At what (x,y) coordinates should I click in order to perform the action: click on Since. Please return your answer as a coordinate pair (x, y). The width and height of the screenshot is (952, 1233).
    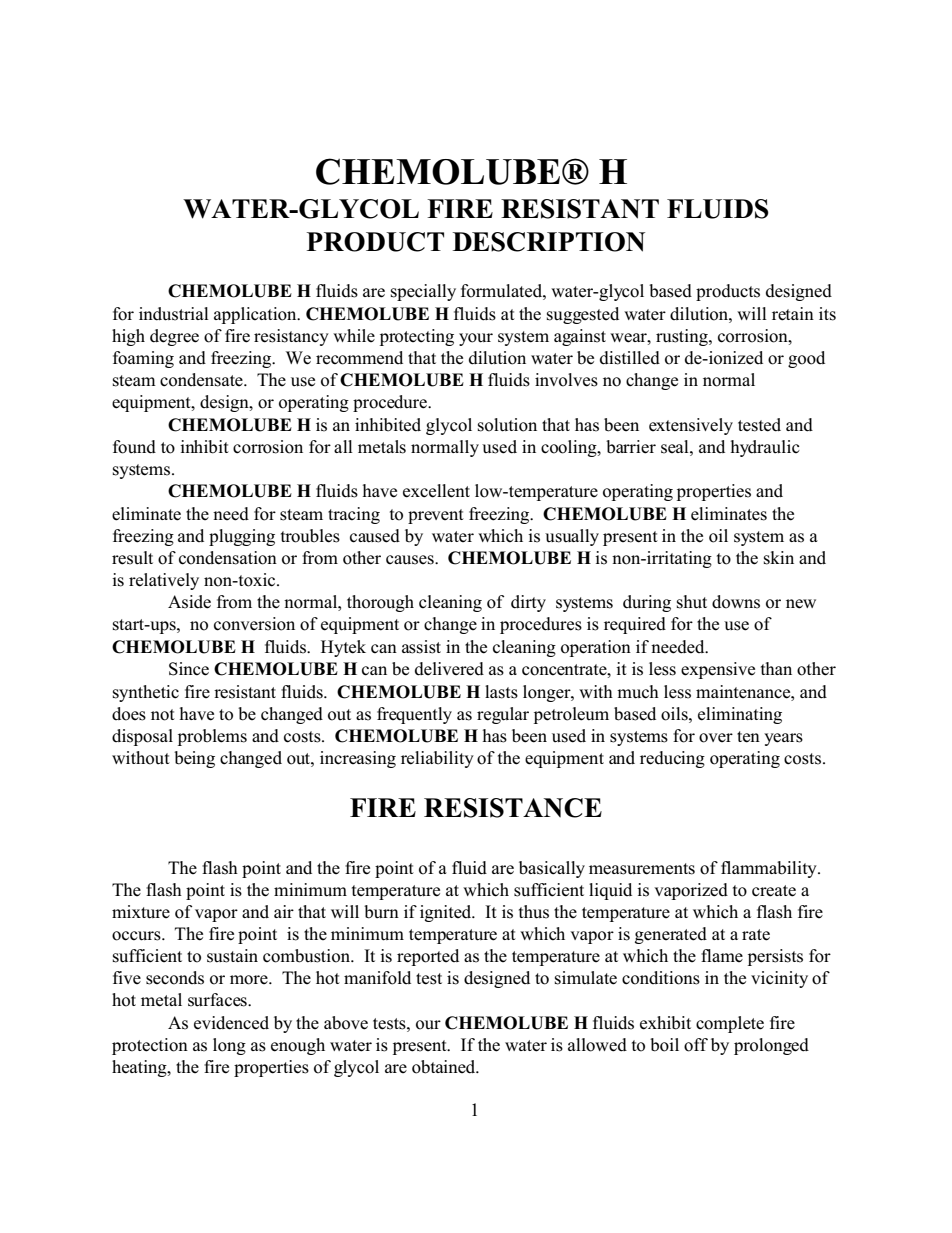
    Looking at the image, I should click on (189, 669).
